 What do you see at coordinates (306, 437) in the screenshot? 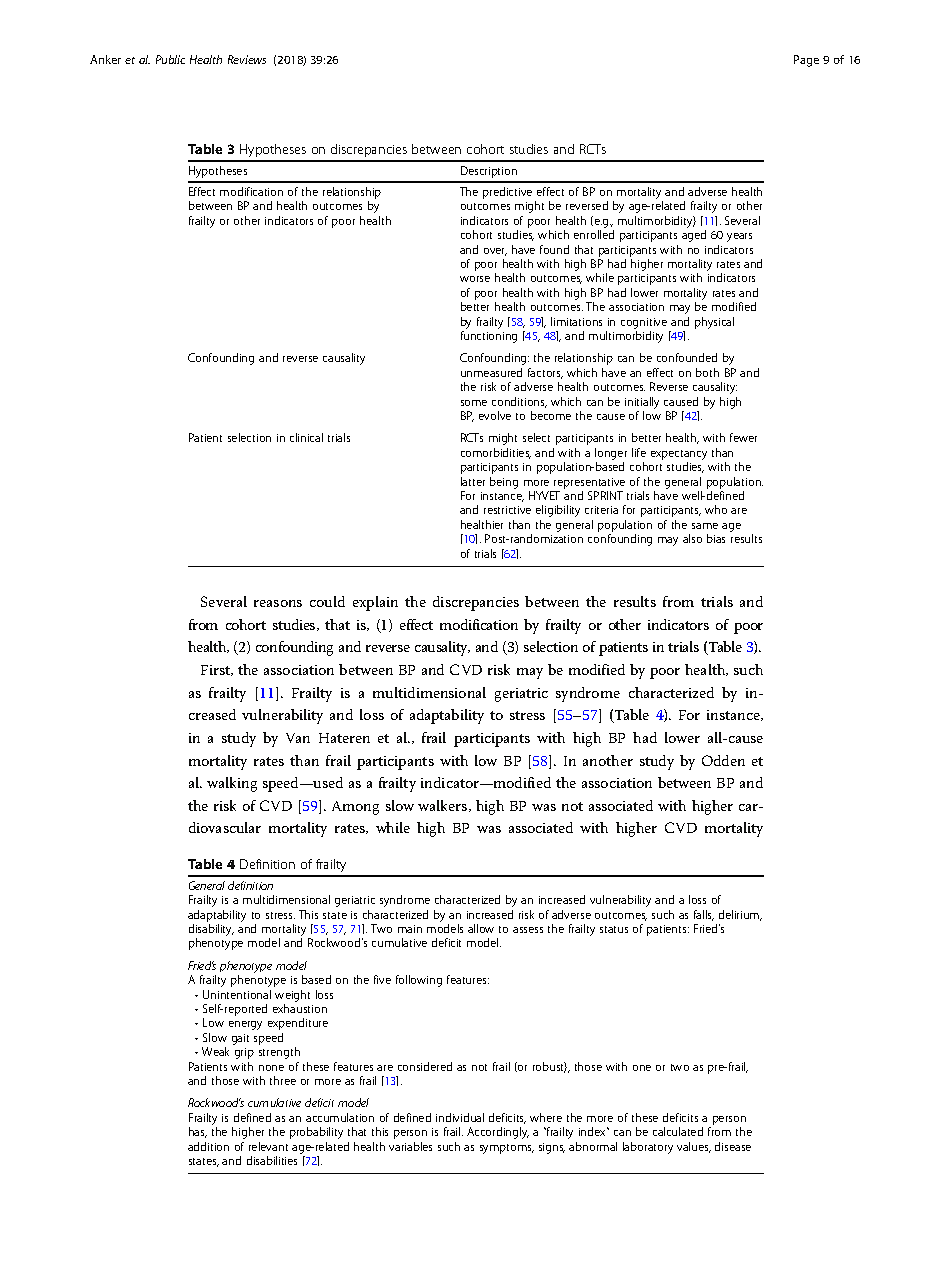
I see `clinical` at bounding box center [306, 437].
